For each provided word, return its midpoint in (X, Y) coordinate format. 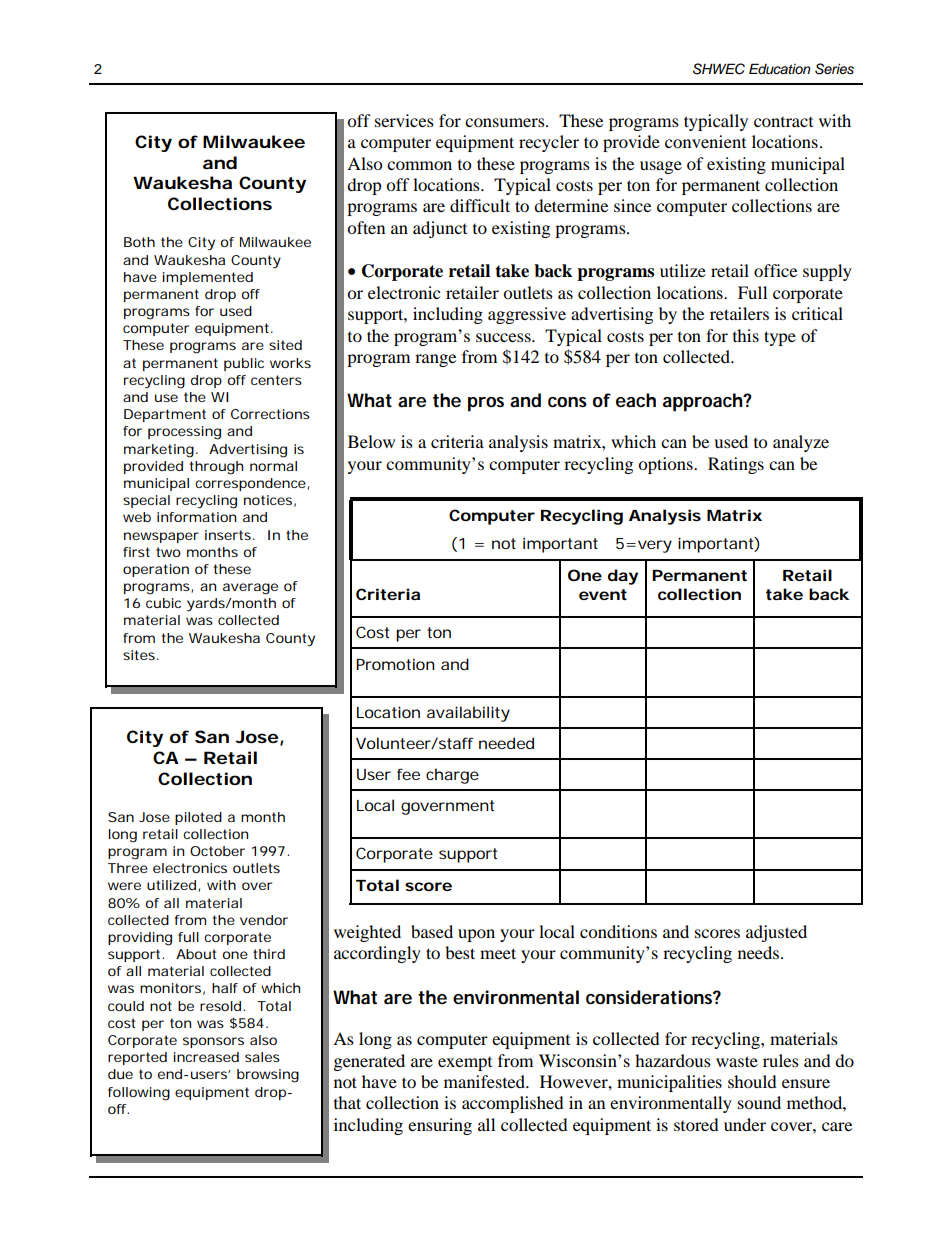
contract (783, 122)
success (504, 337)
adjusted (776, 933)
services (404, 120)
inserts (230, 535)
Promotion (395, 664)
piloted (198, 818)
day (623, 577)
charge (452, 776)
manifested (486, 1081)
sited (285, 345)
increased (206, 1057)
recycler (549, 143)
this (746, 335)
